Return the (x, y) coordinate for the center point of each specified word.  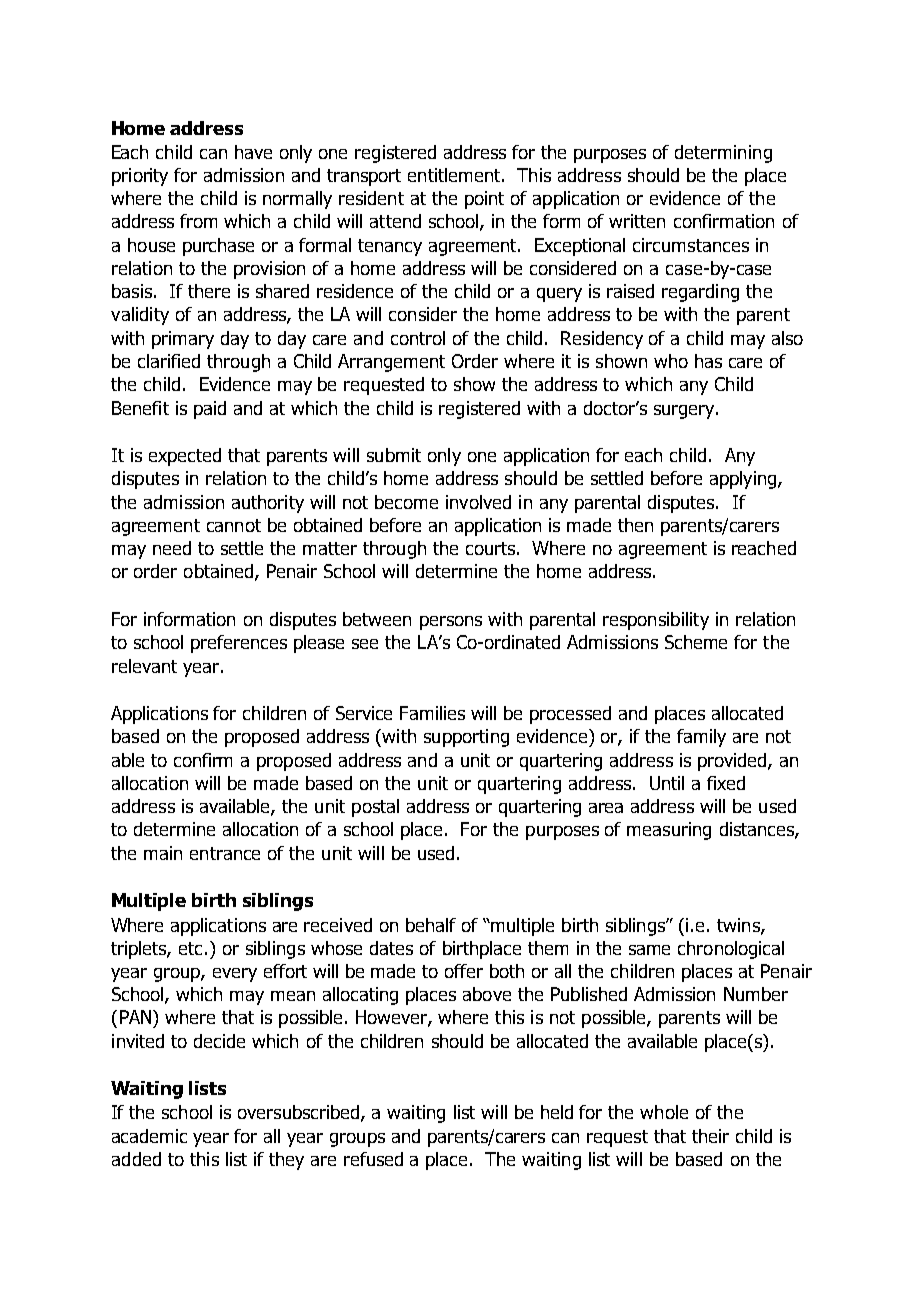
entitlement (455, 175)
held (557, 1112)
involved (478, 502)
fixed (726, 783)
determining (723, 154)
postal (375, 808)
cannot (234, 525)
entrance (225, 853)
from (198, 221)
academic (149, 1136)
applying (744, 480)
